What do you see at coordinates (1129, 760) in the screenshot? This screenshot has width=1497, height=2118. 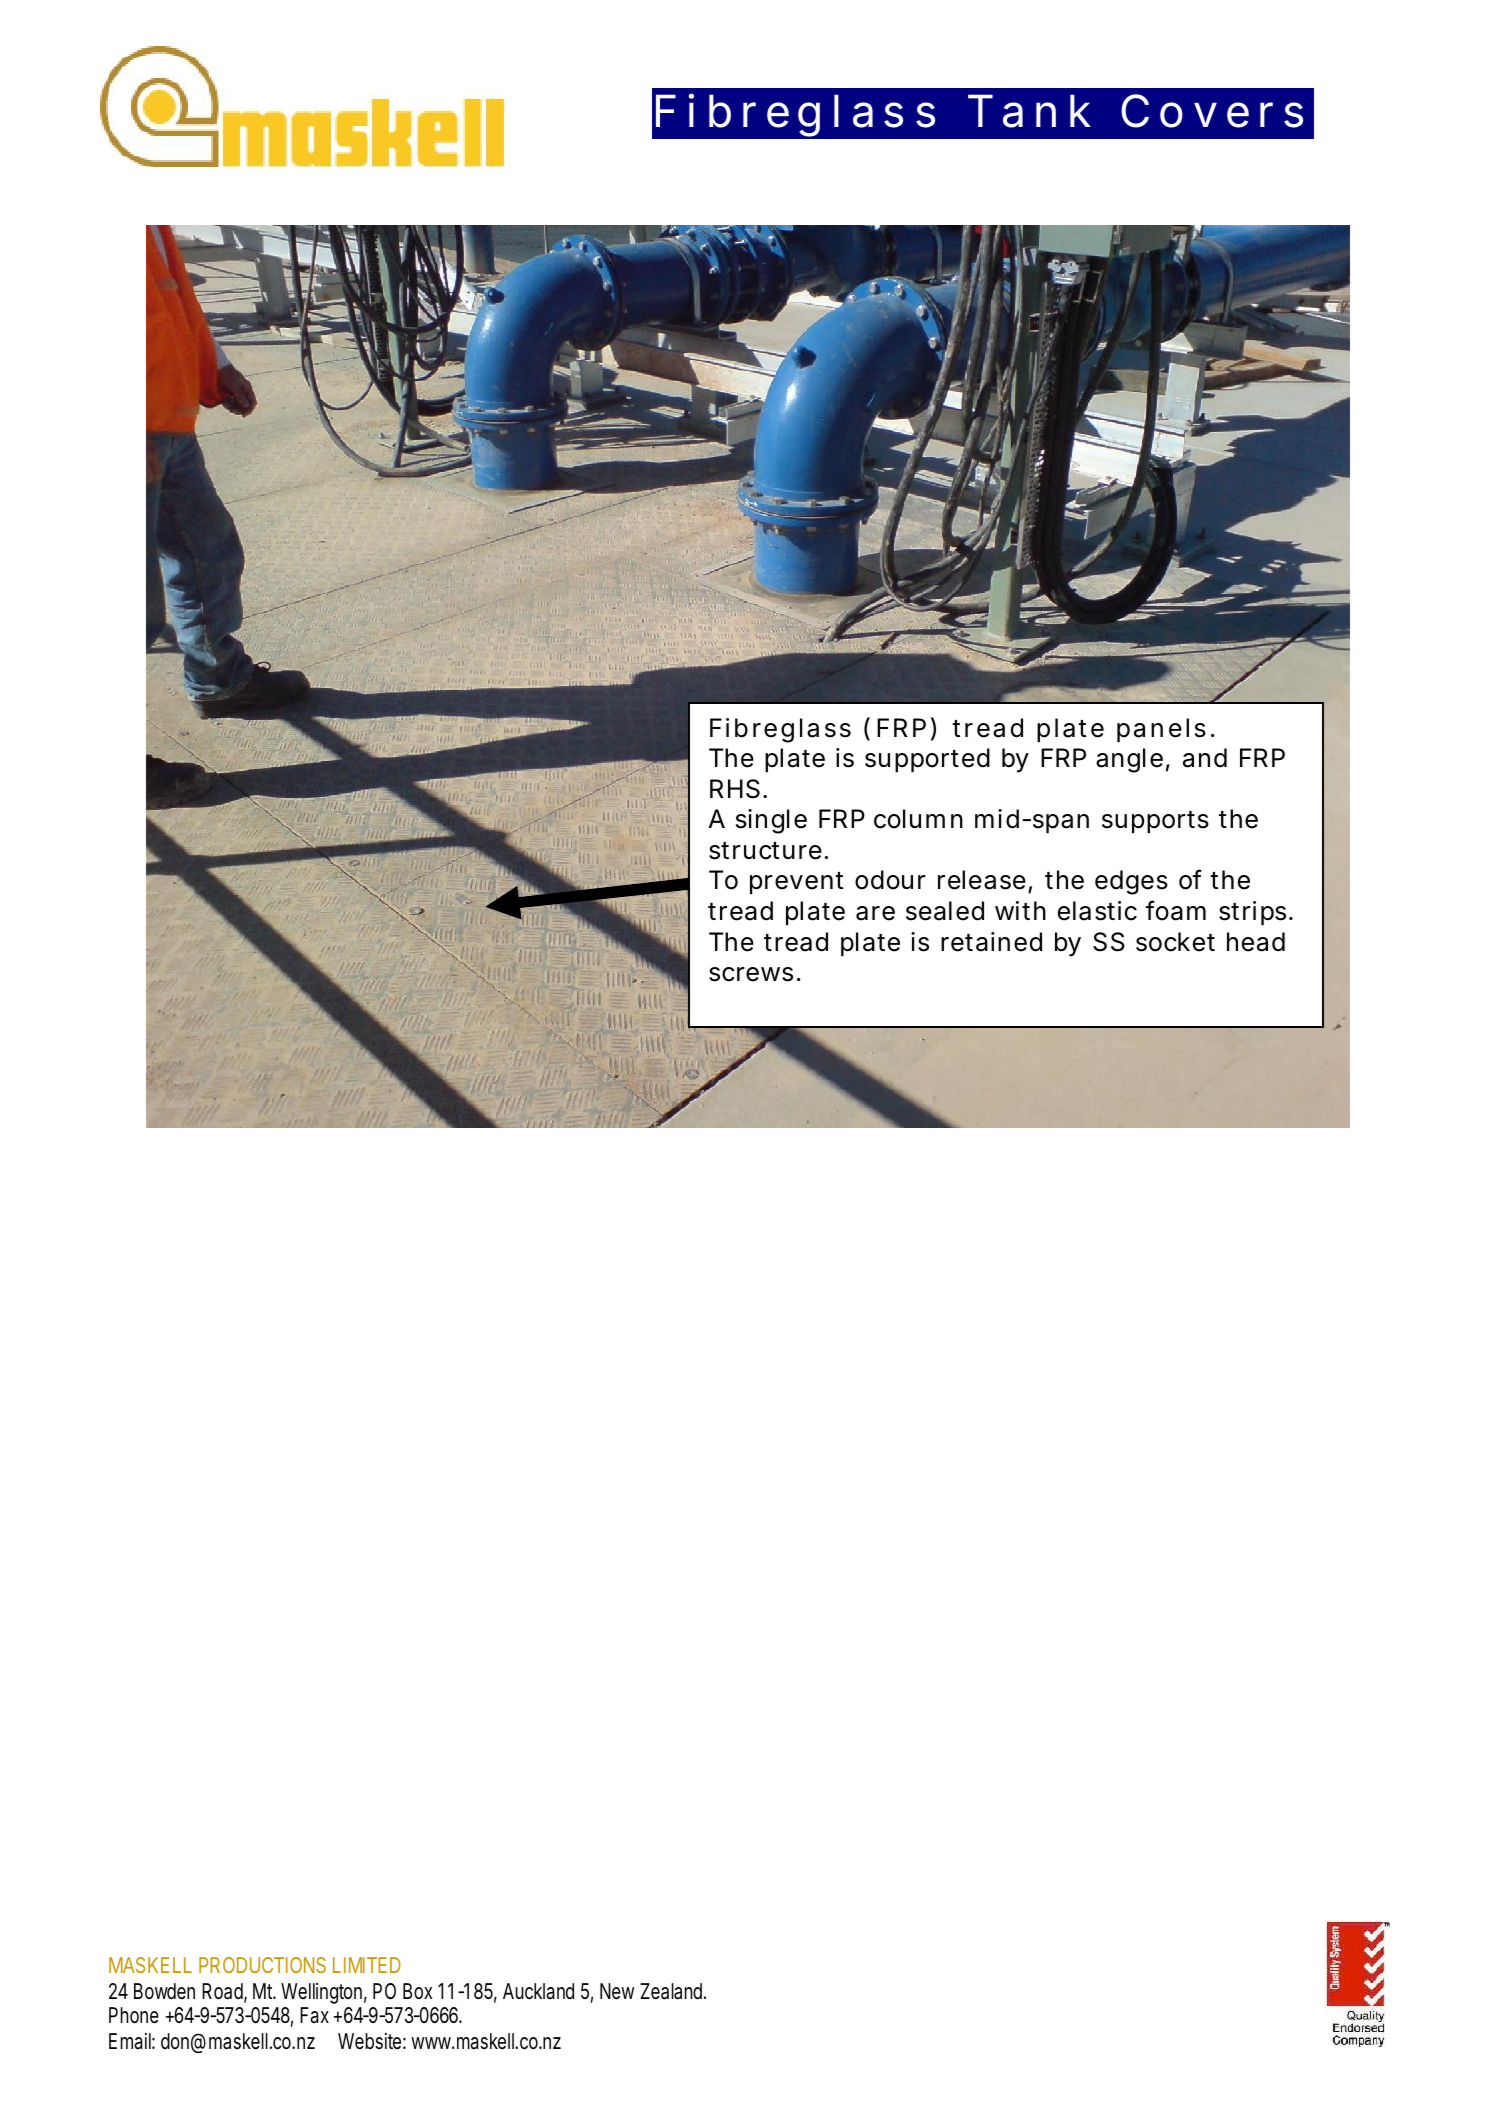 I see `angle` at bounding box center [1129, 760].
